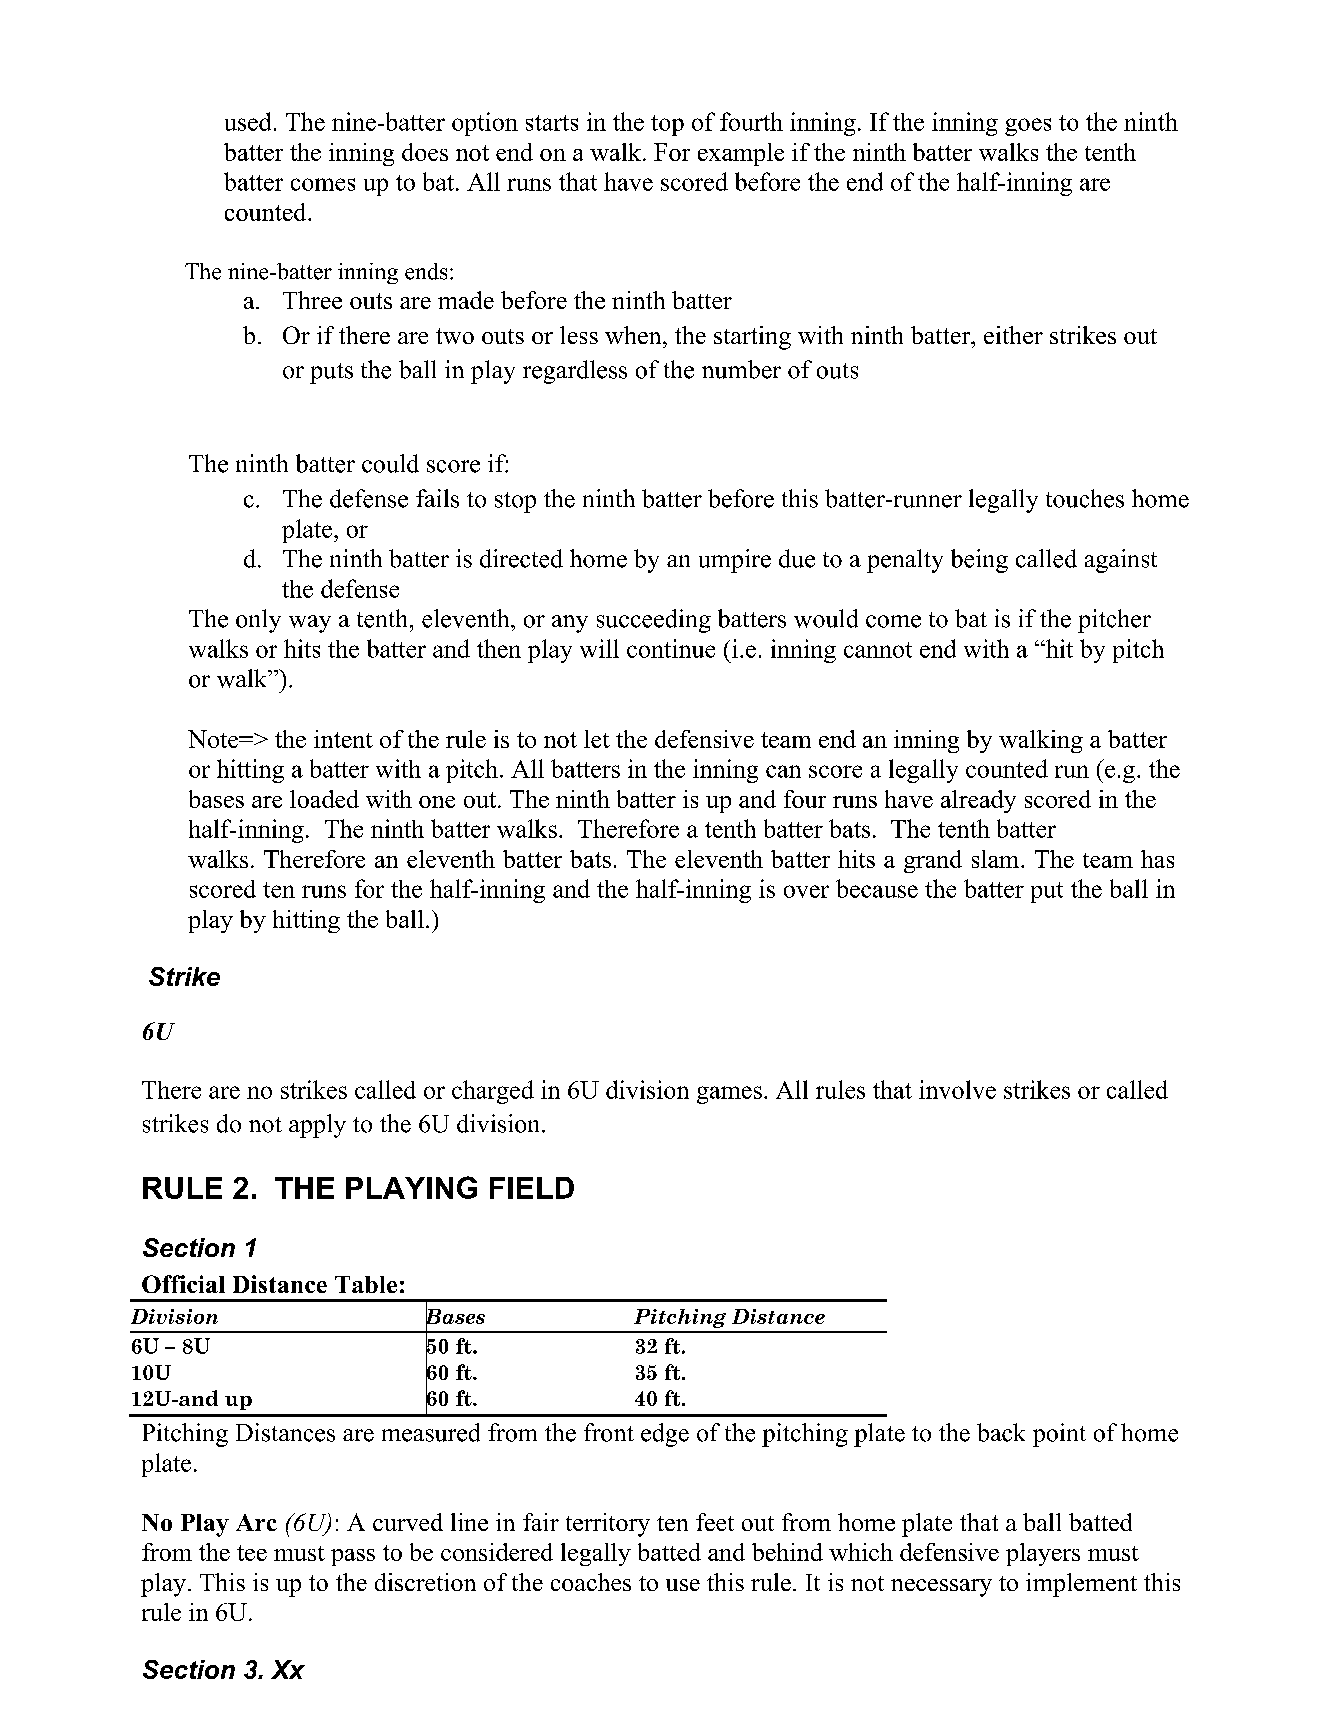 The width and height of the screenshot is (1330, 1722). What do you see at coordinates (1028, 127) in the screenshot?
I see `goes` at bounding box center [1028, 127].
